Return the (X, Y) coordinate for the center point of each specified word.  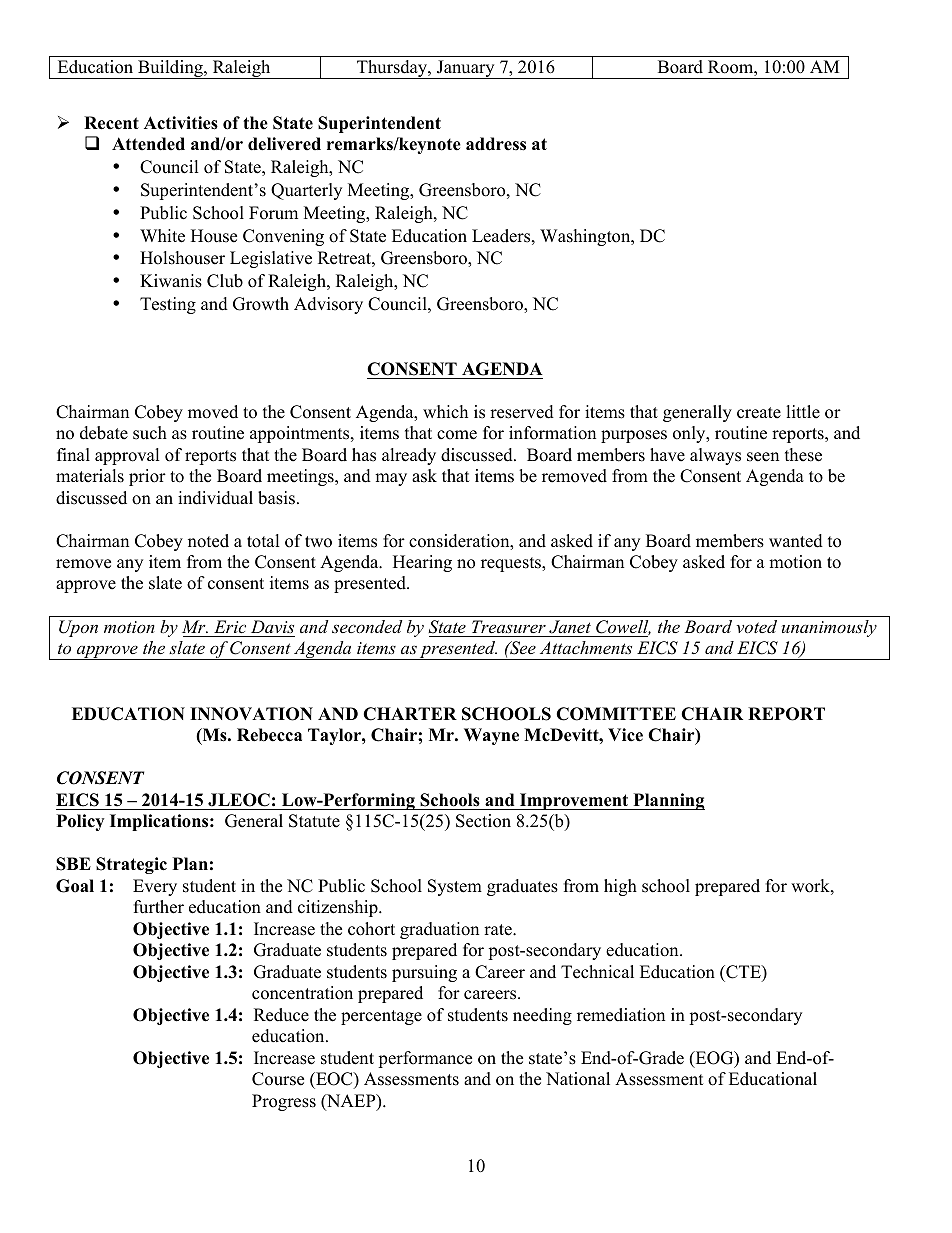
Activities (181, 123)
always (715, 456)
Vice (625, 735)
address (496, 144)
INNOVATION (251, 714)
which (445, 412)
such (150, 433)
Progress (284, 1102)
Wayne (491, 736)
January (465, 69)
